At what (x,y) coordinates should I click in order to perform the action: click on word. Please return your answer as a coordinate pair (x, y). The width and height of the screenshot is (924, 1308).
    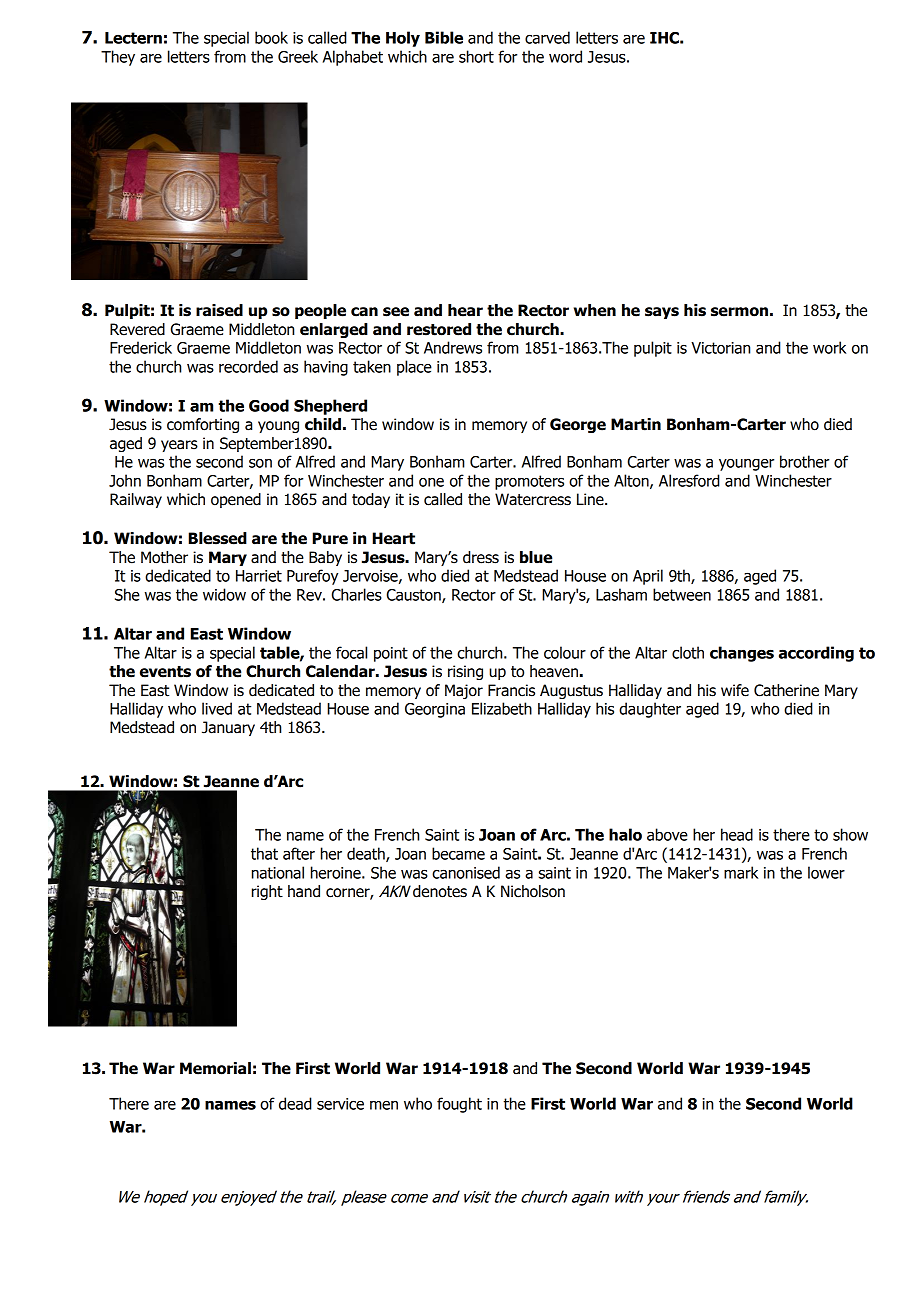
    Looking at the image, I should click on (565, 56).
